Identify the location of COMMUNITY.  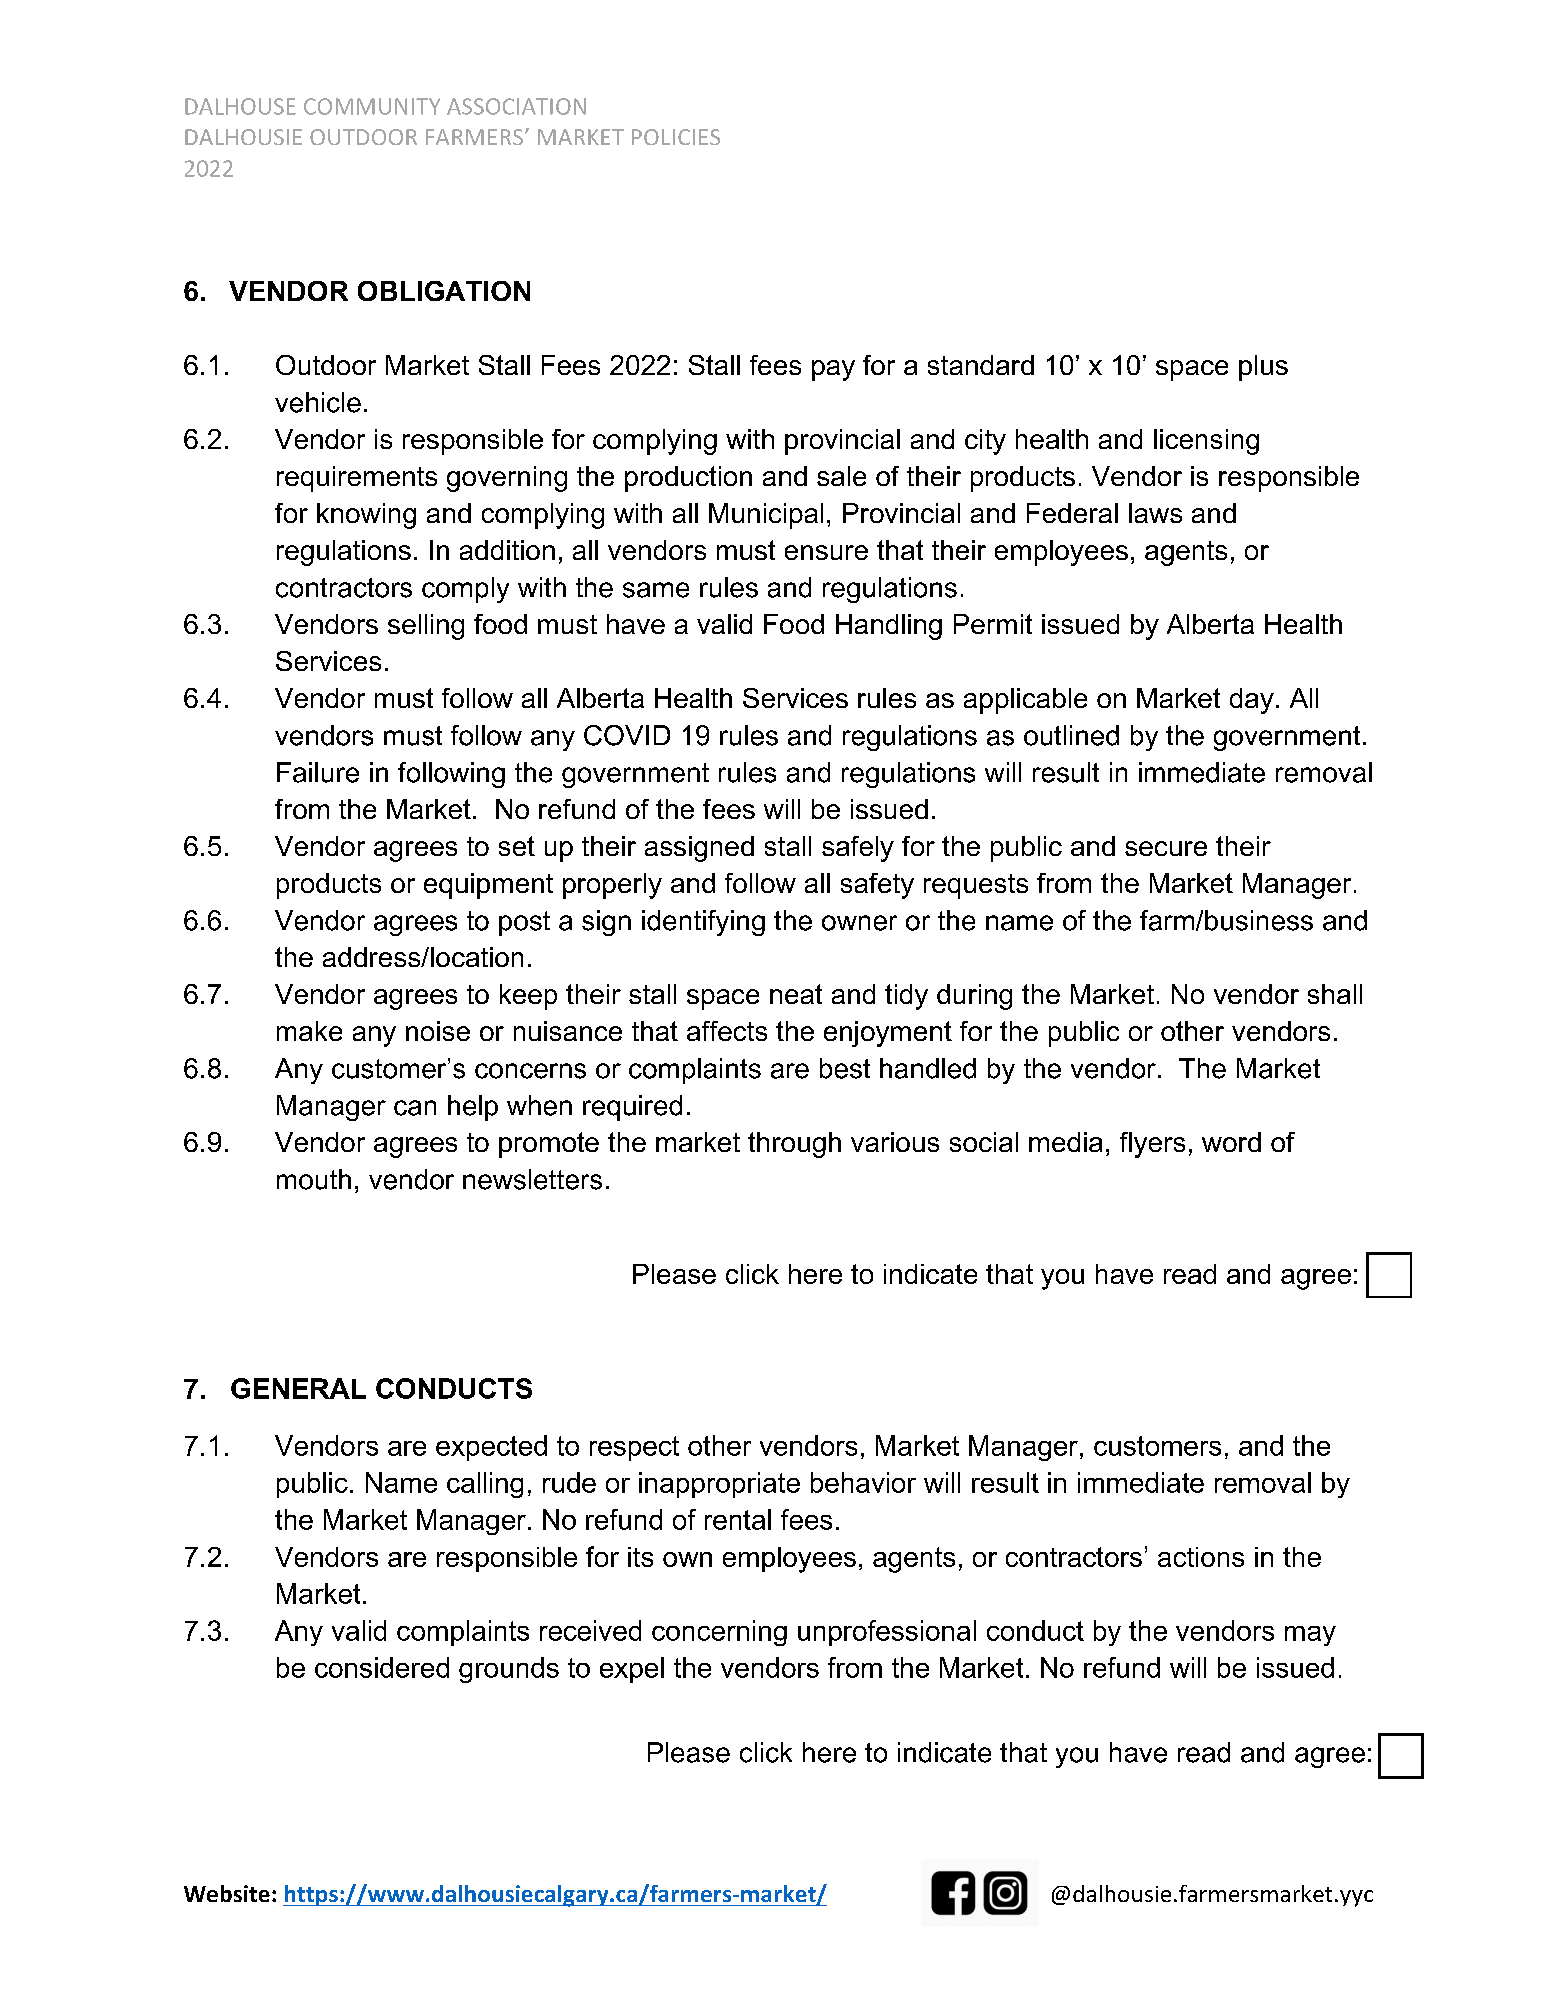
(372, 106).
